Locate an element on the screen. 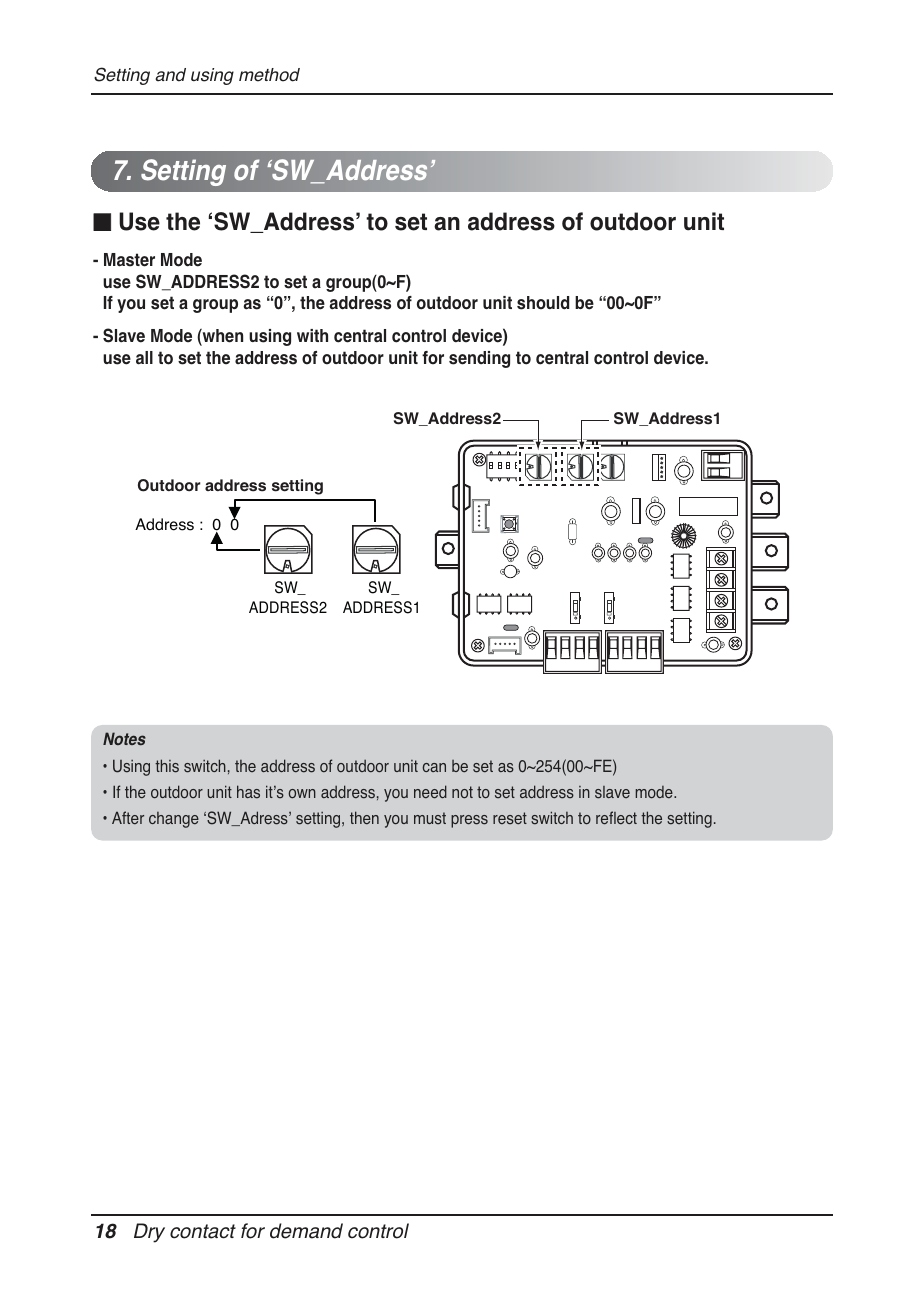 The image size is (924, 1308). with is located at coordinates (312, 335).
